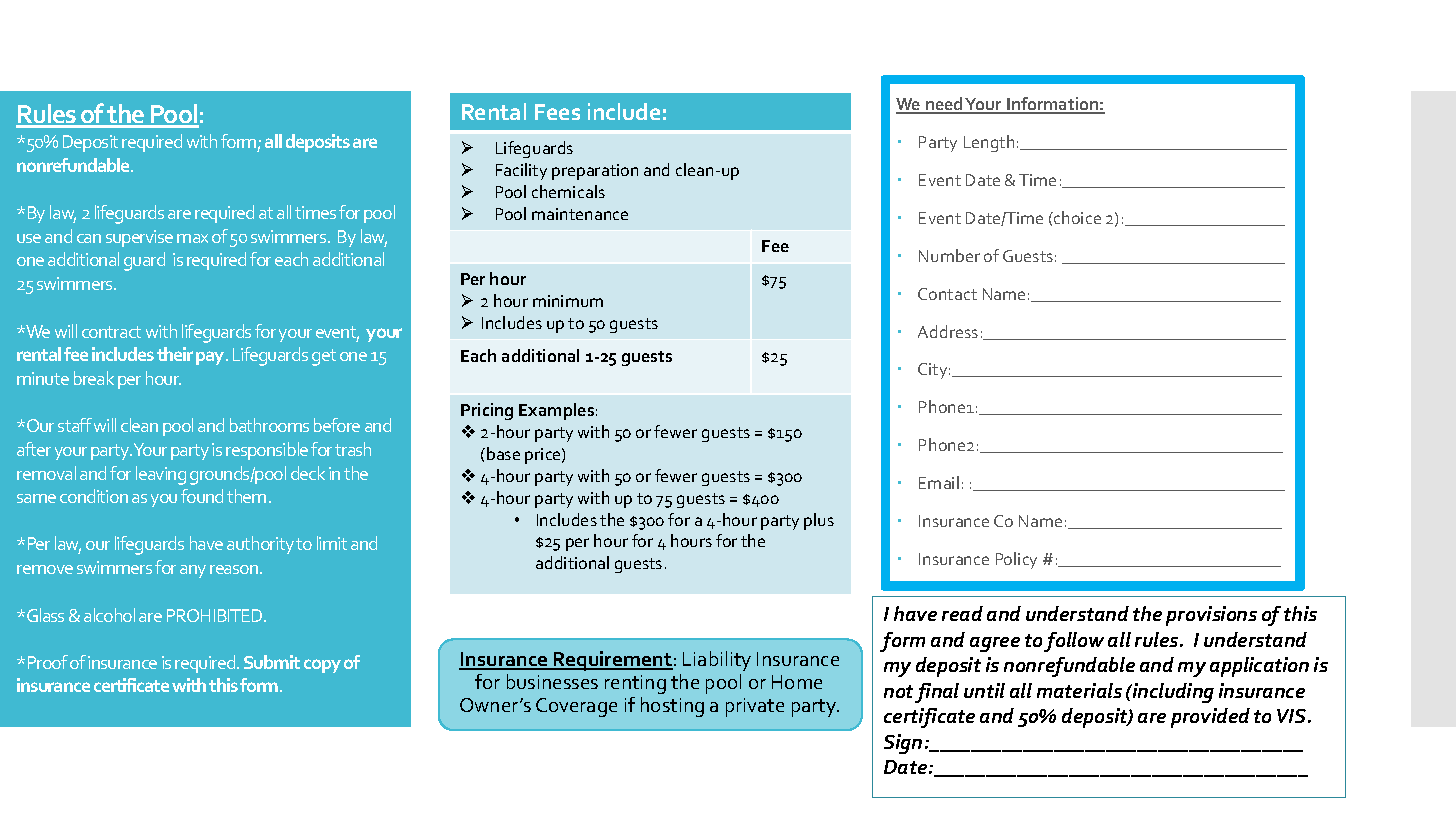 The image size is (1456, 819). Describe the element at coordinates (175, 354) in the document. I see `their` at that location.
